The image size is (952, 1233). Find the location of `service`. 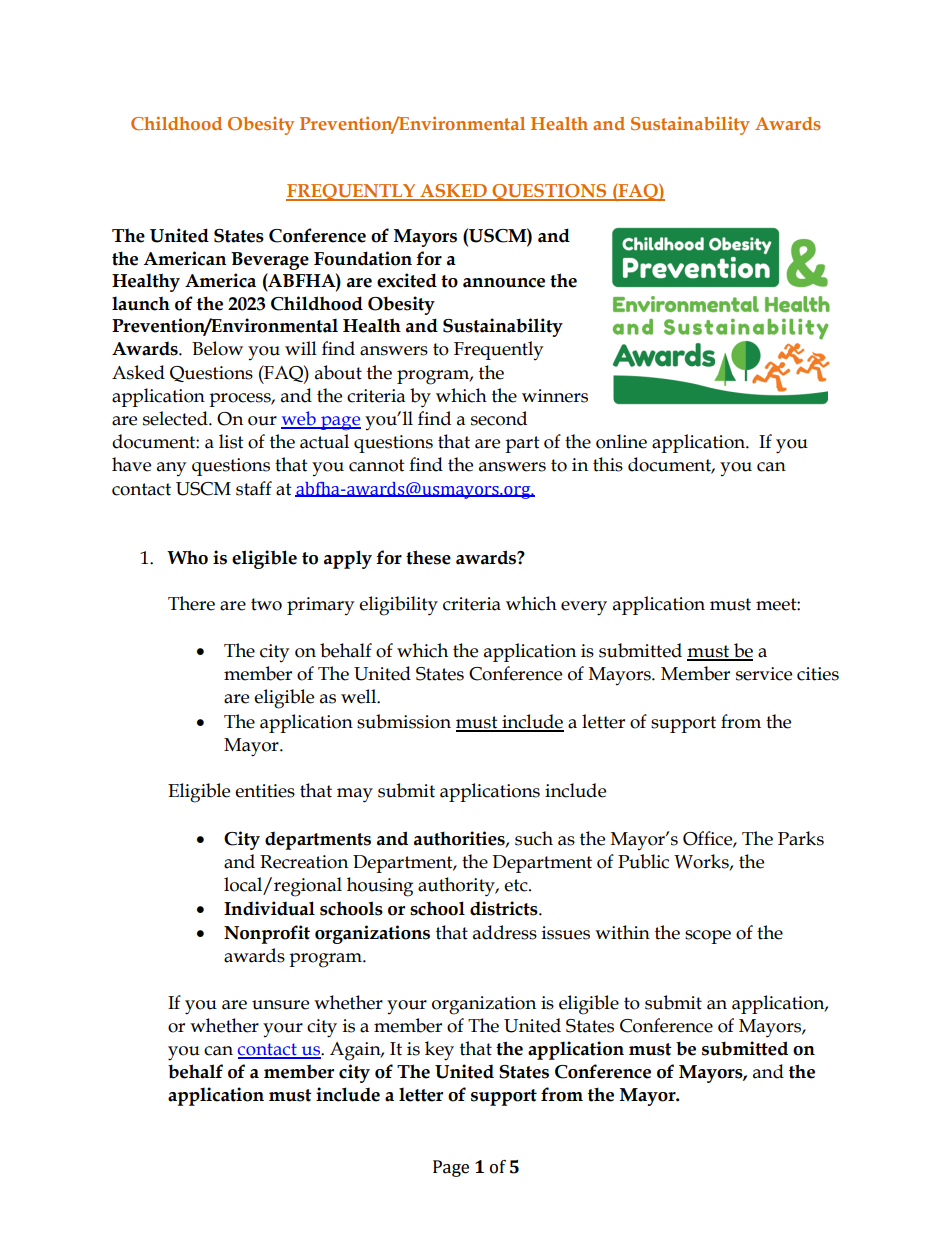

service is located at coordinates (764, 674).
